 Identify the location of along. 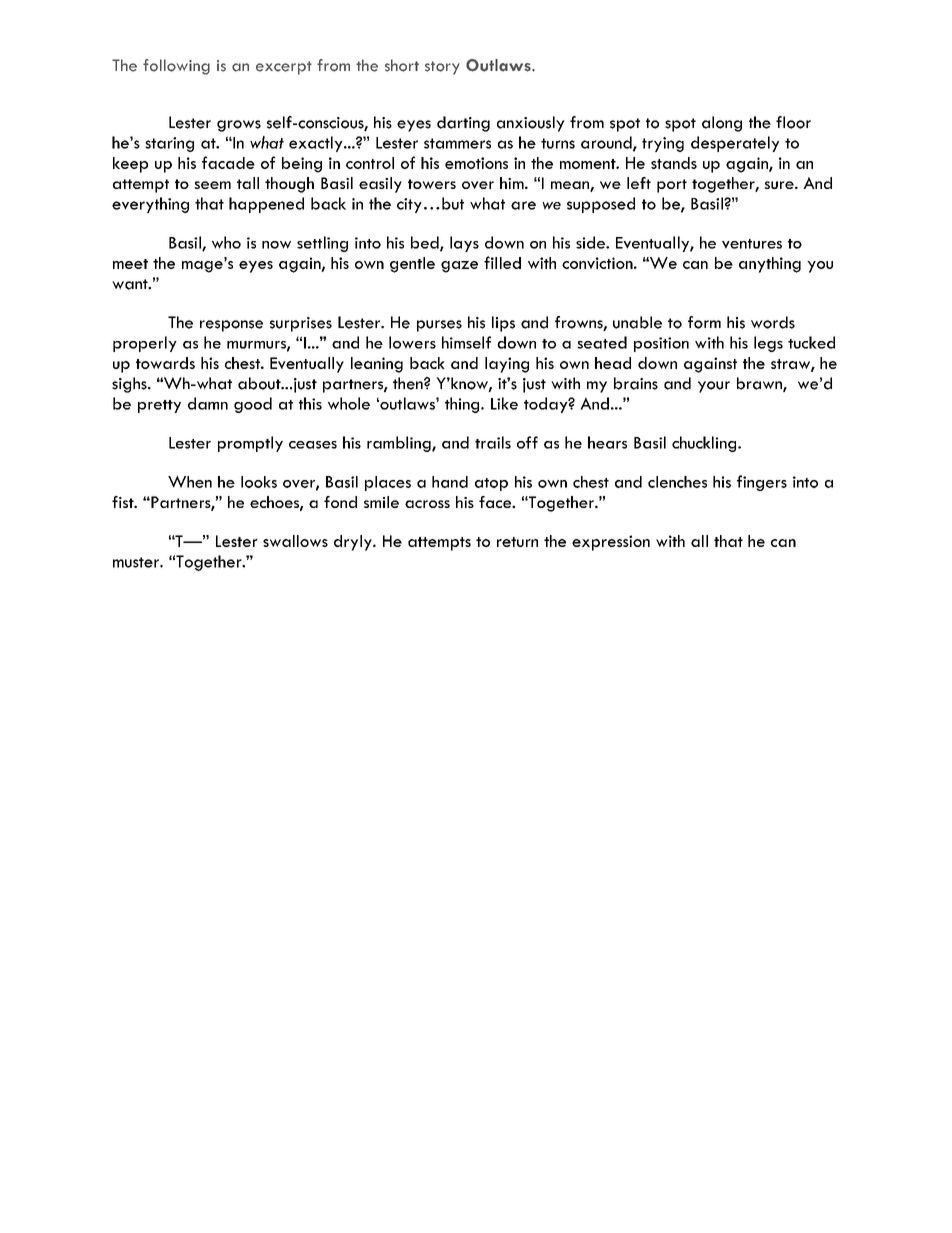
(722, 124).
